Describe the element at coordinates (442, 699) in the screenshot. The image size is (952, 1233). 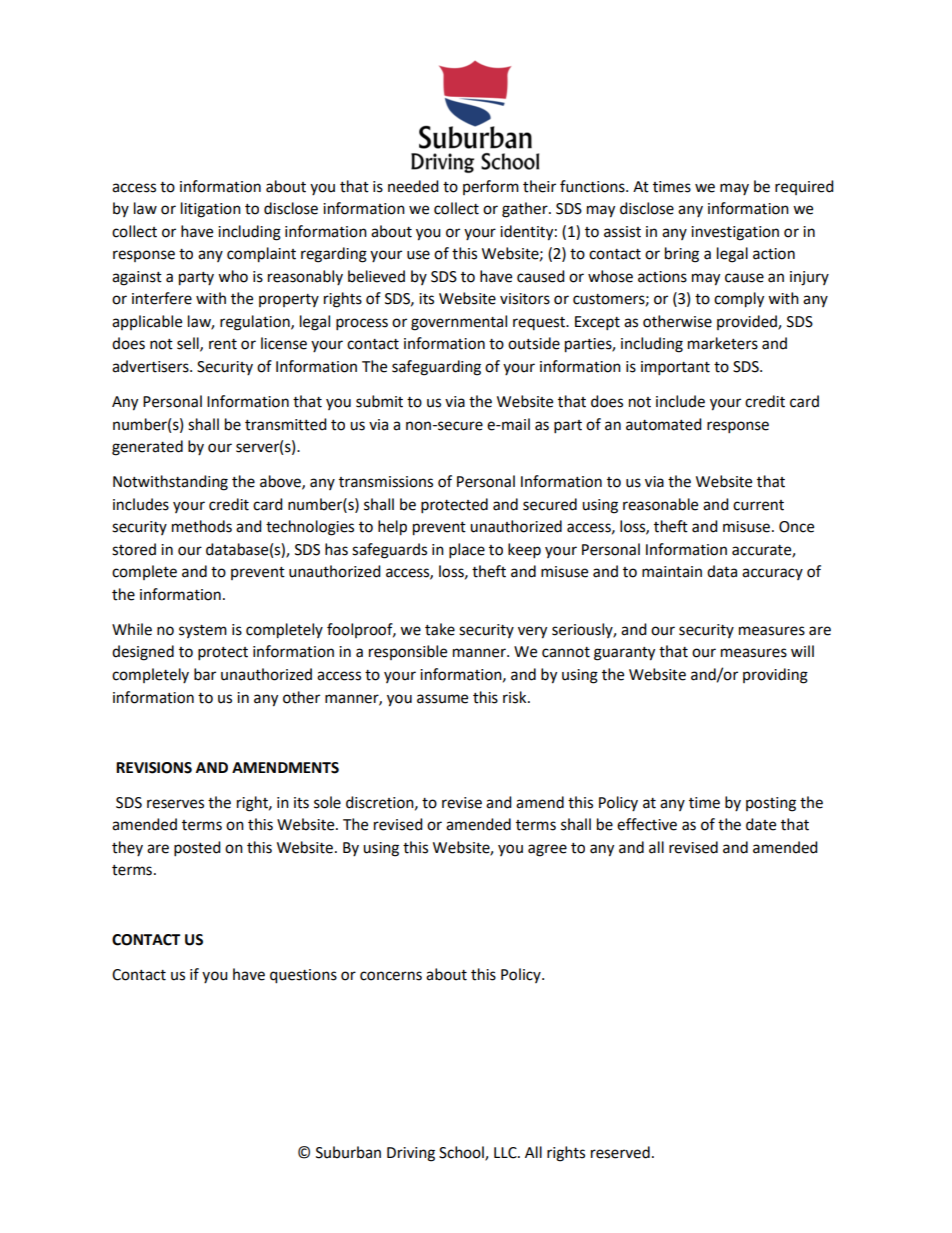
I see `assume` at that location.
